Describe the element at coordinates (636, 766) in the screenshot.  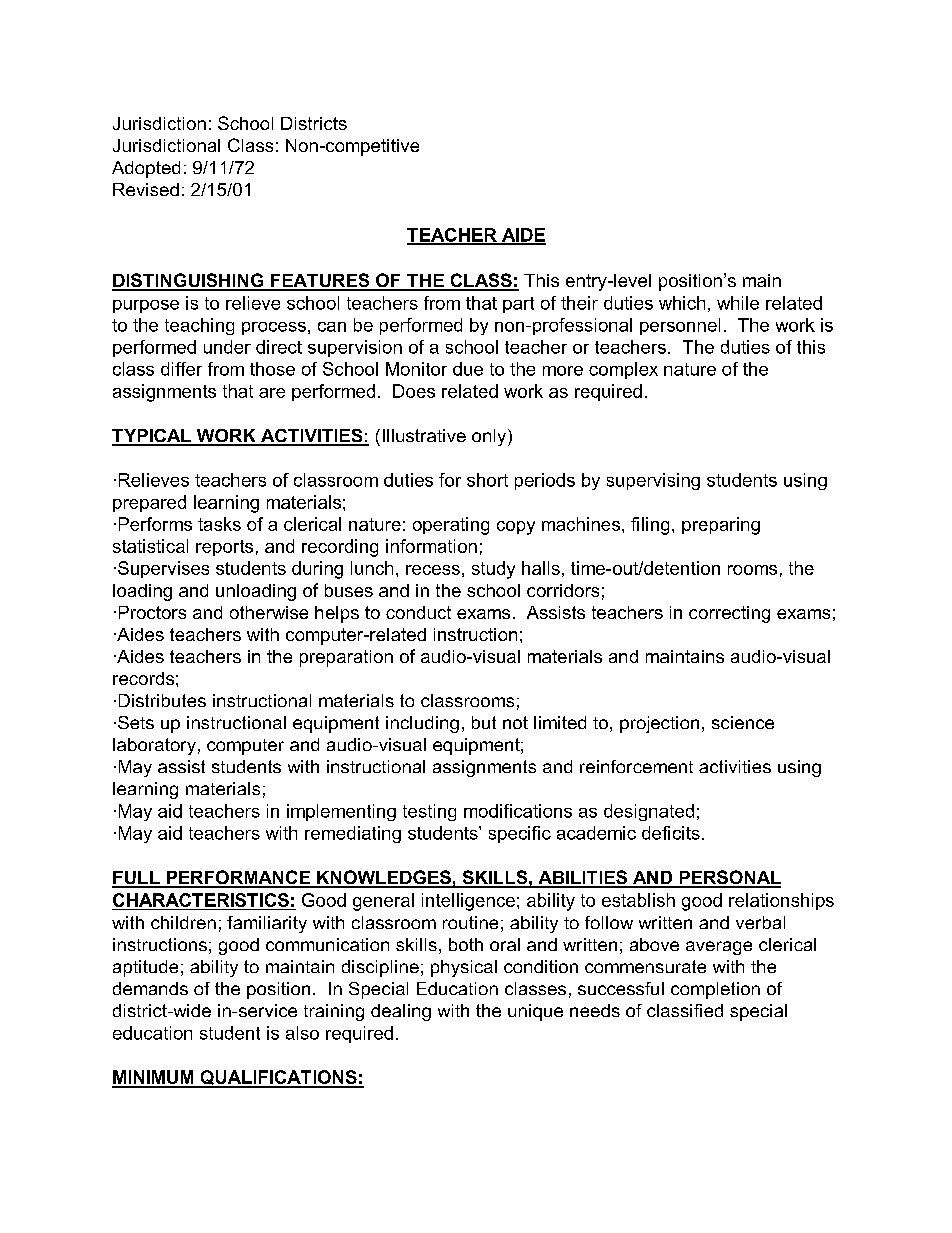
I see `reinforcement` at that location.
